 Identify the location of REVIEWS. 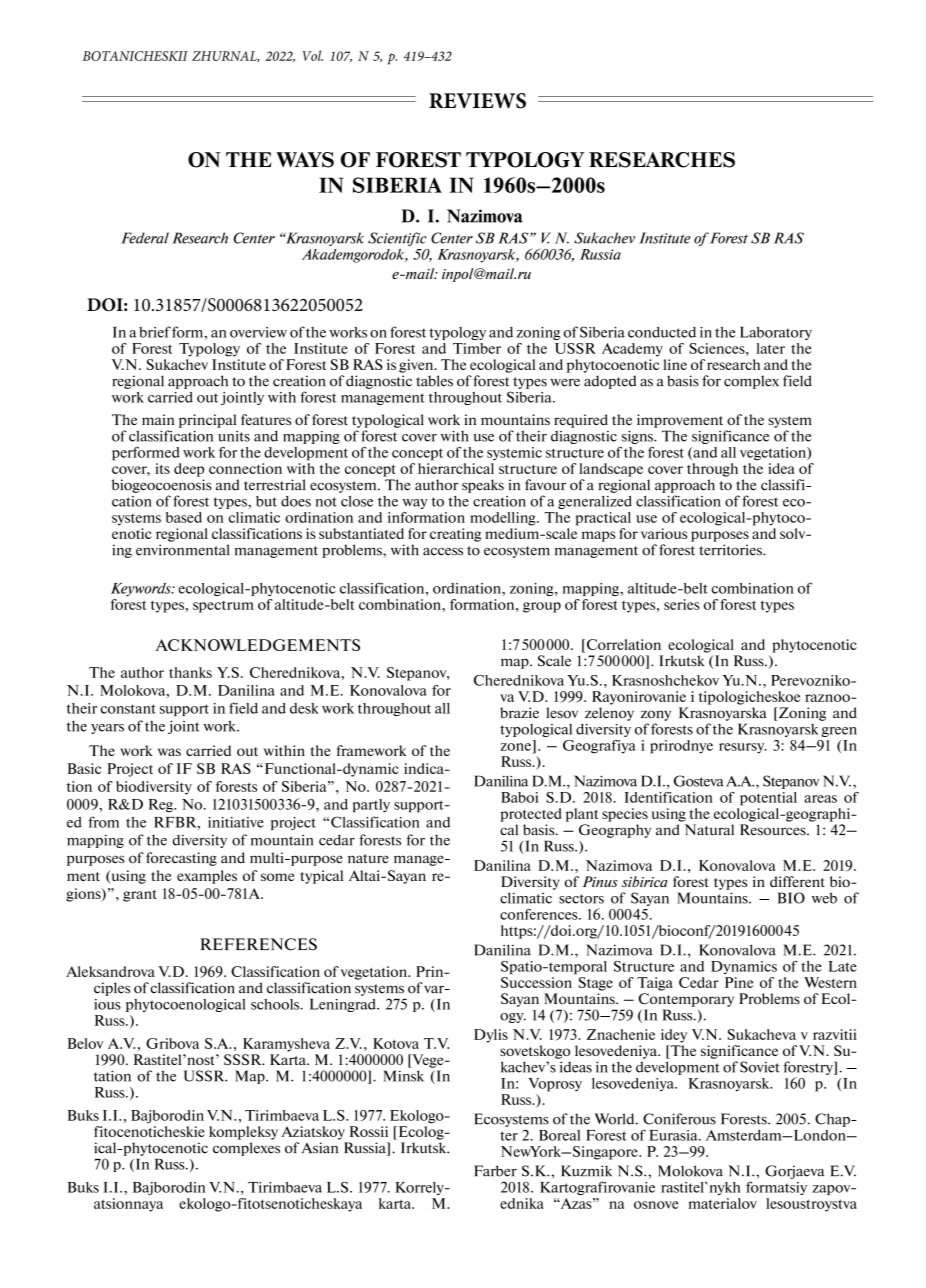
(477, 101).
